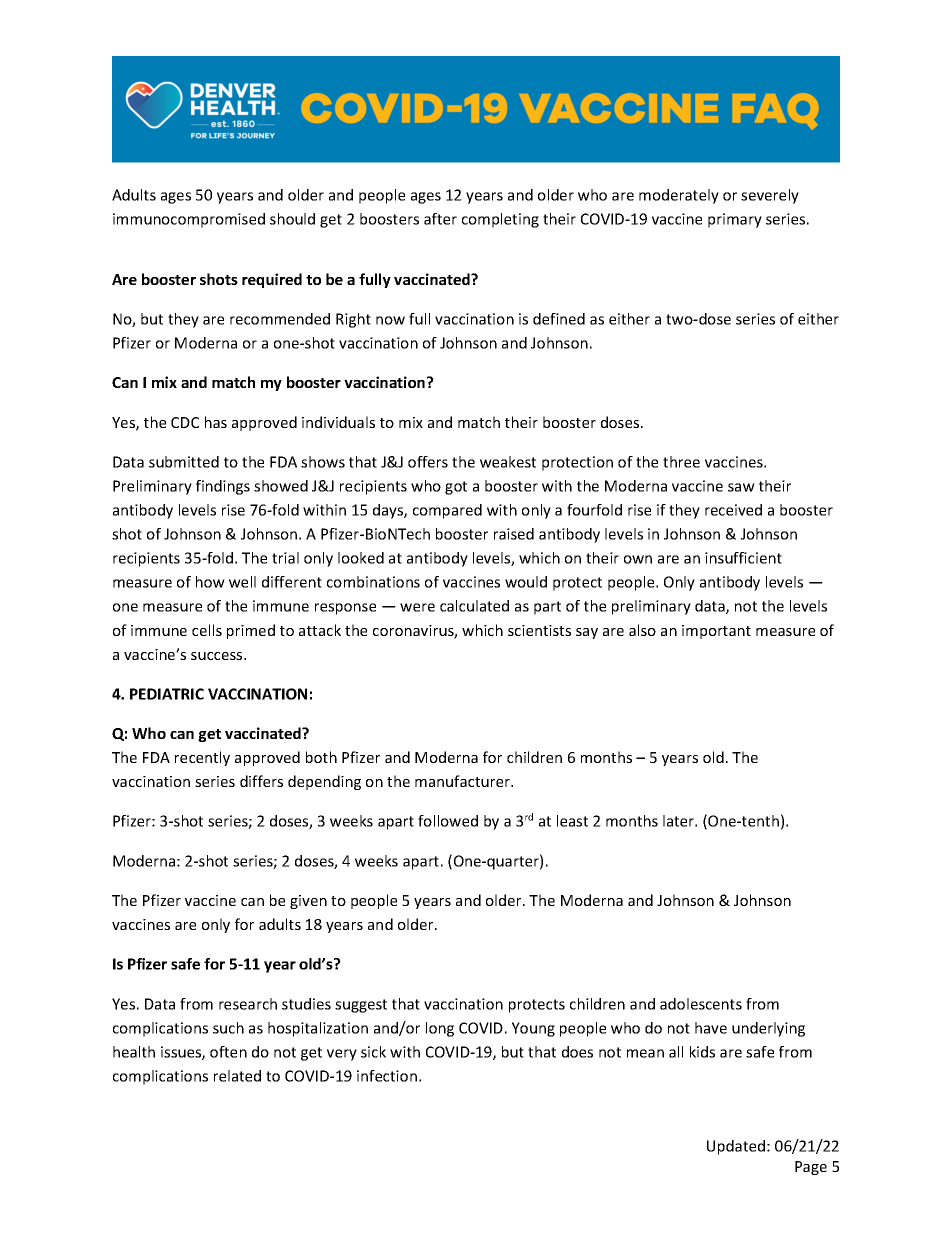  Describe the element at coordinates (218, 656) in the document. I see `success` at that location.
